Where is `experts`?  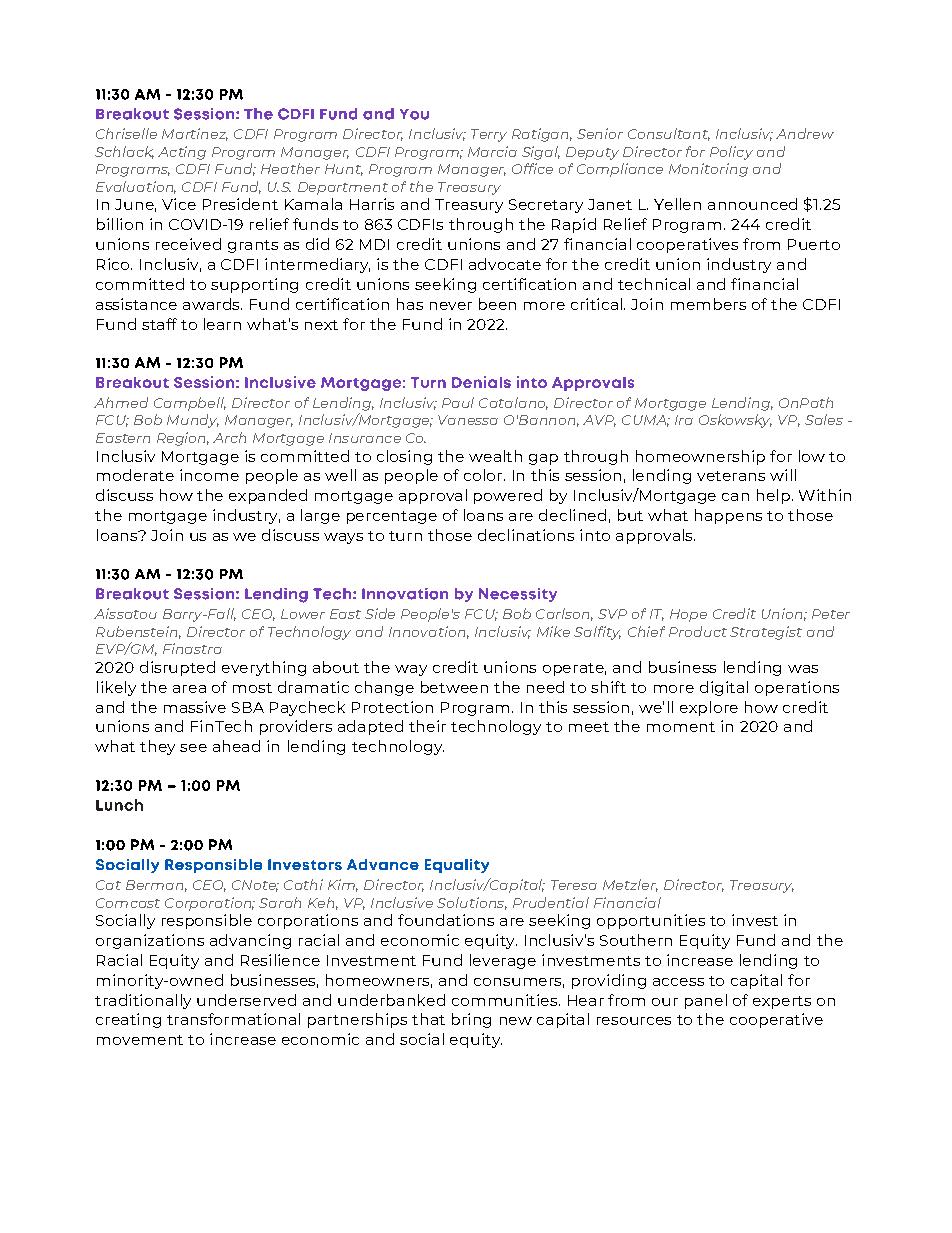 experts is located at coordinates (782, 1002).
